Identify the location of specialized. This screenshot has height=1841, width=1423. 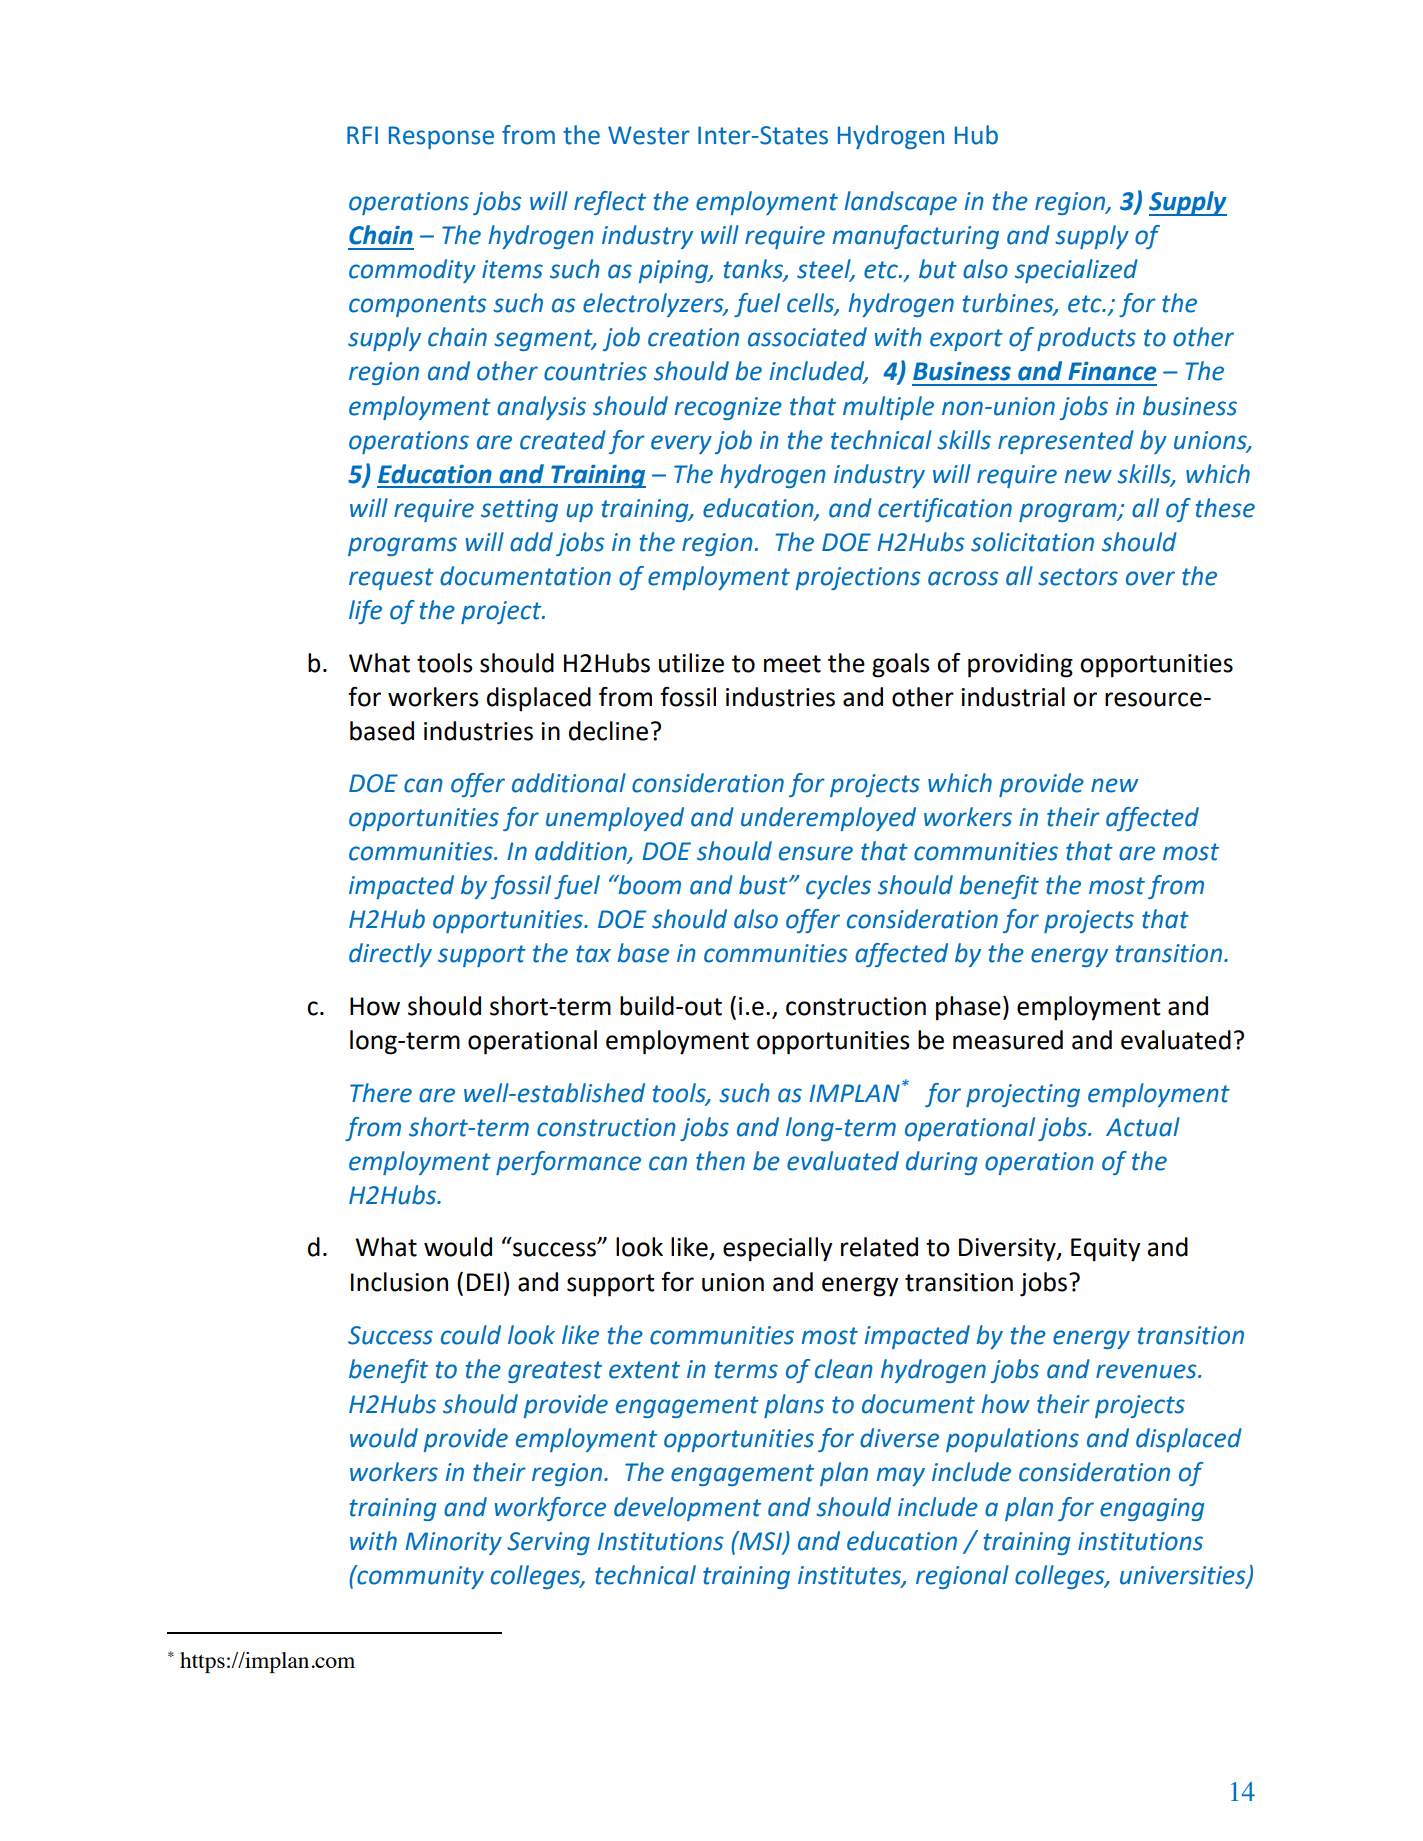
(1076, 271).
